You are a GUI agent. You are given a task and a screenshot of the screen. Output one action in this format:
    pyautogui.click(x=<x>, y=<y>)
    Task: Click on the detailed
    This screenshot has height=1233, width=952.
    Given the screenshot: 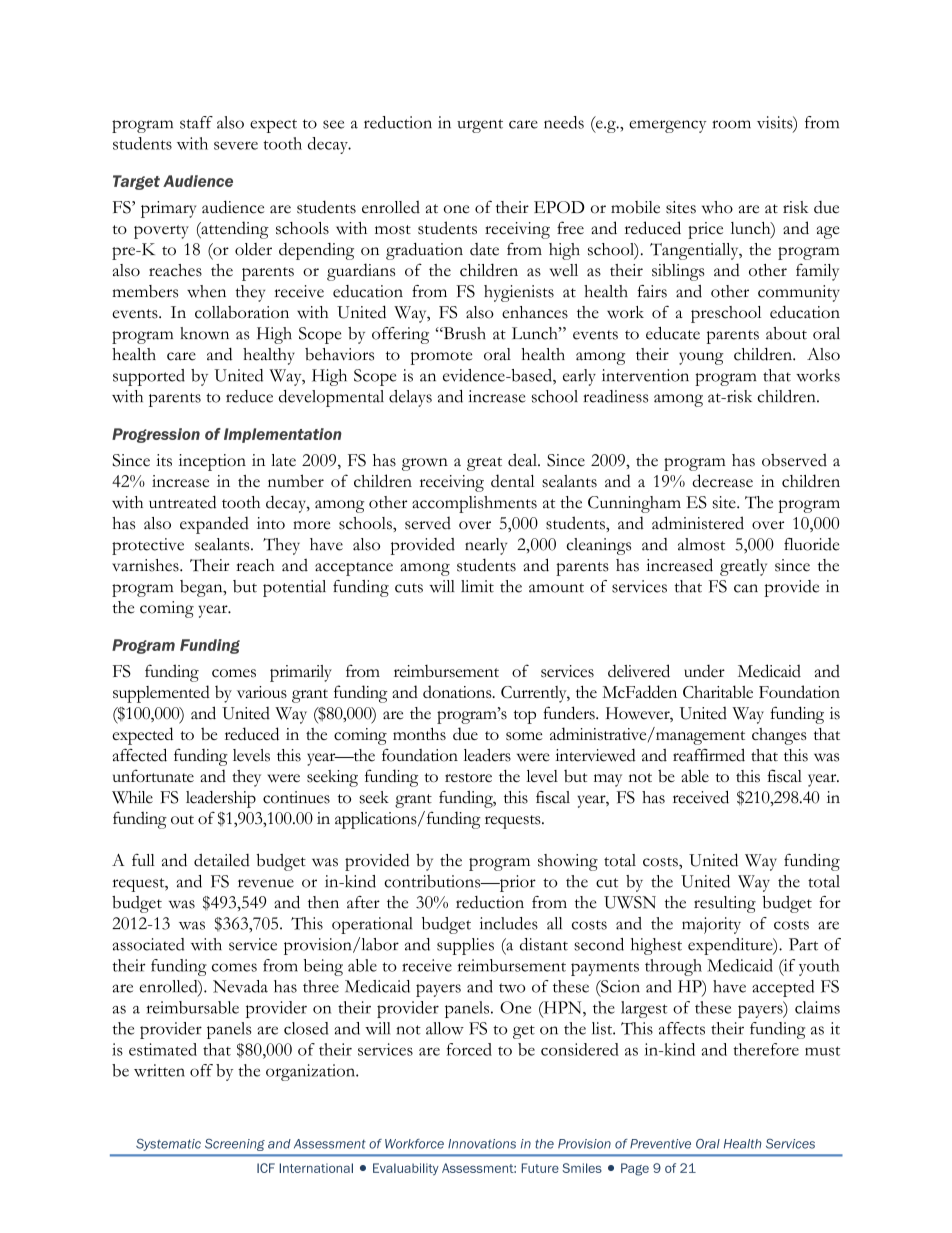 What is the action you would take?
    pyautogui.click(x=222, y=860)
